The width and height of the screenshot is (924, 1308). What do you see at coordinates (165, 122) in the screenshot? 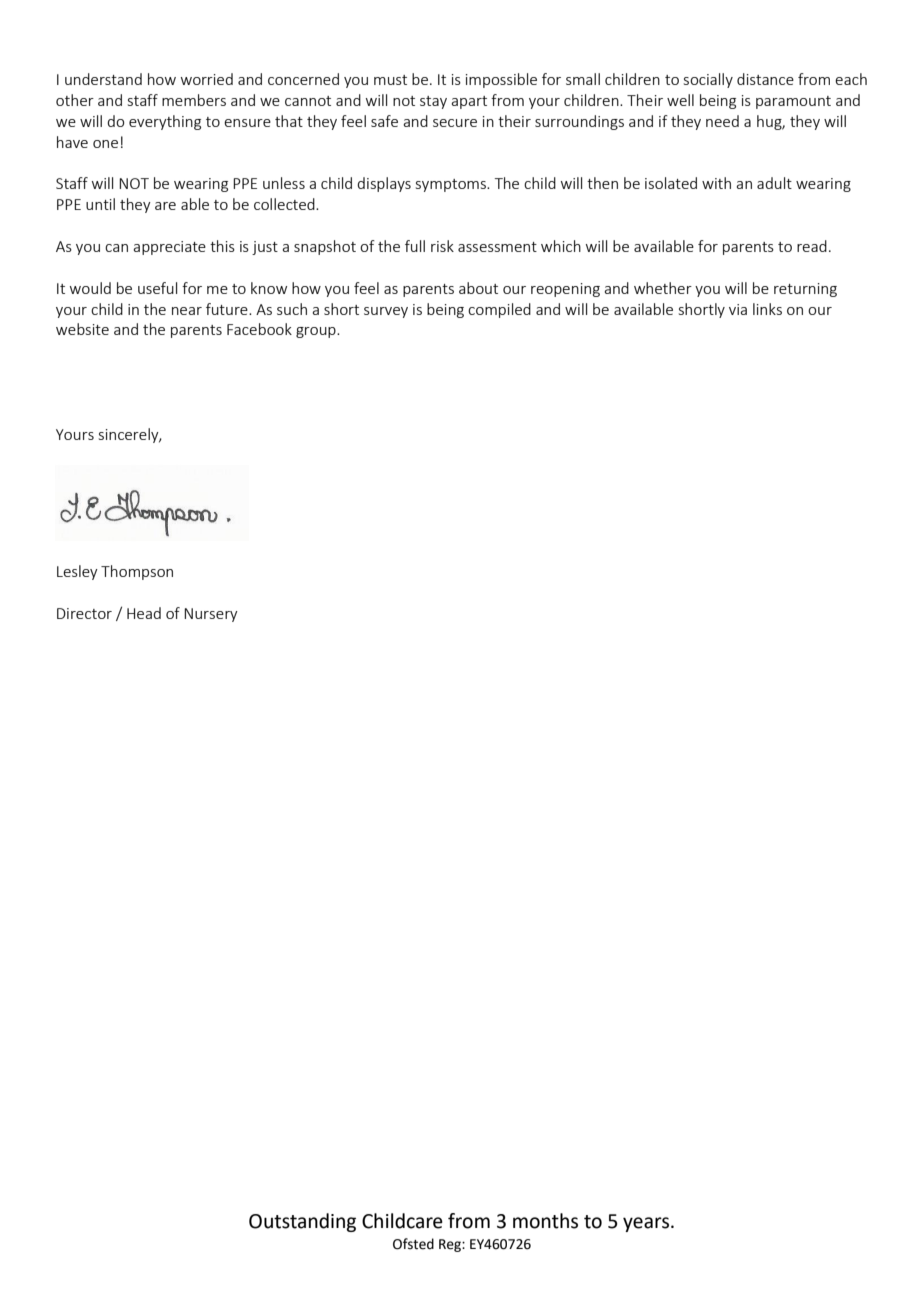
I see `everything` at bounding box center [165, 122].
